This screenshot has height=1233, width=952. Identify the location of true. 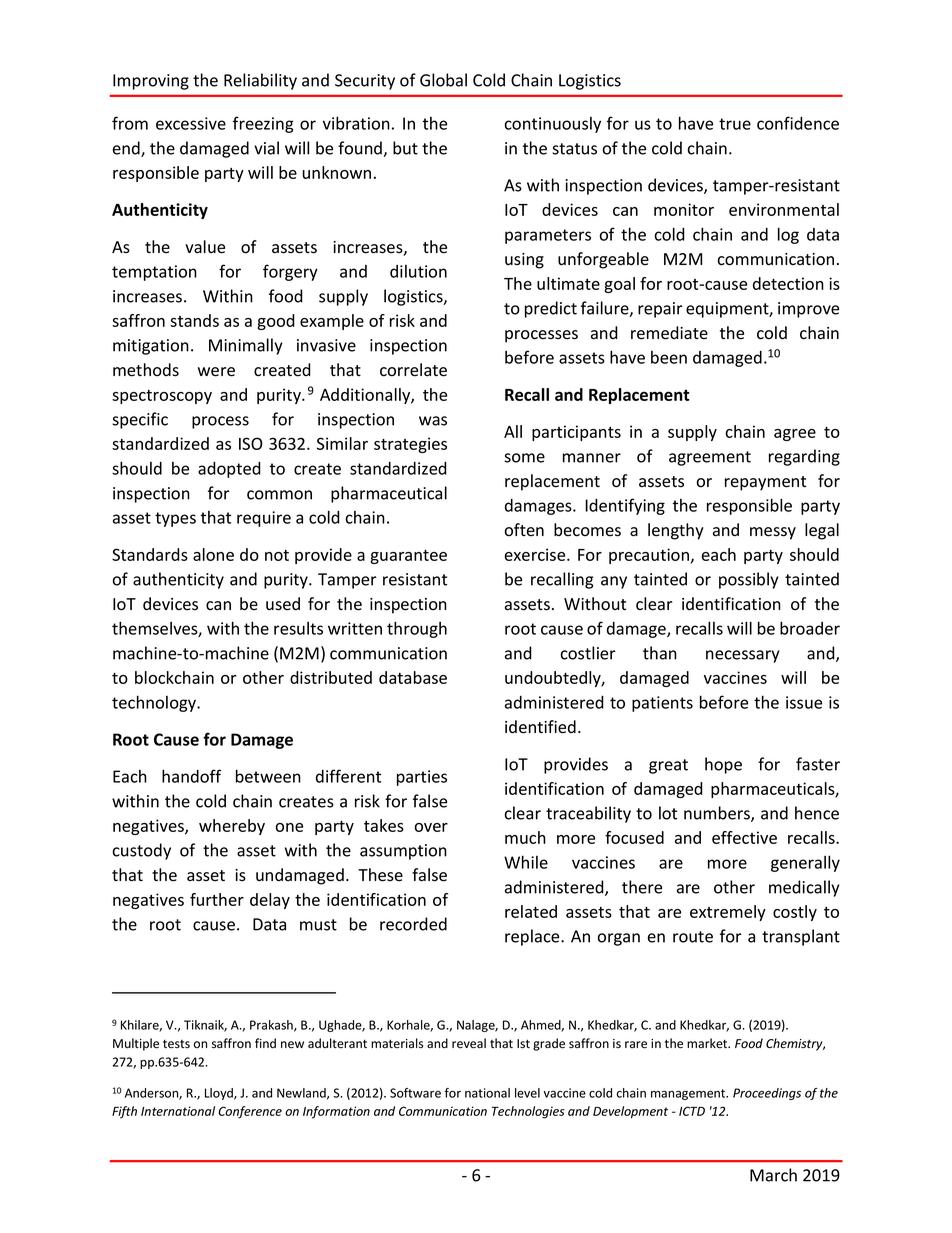
(735, 124).
